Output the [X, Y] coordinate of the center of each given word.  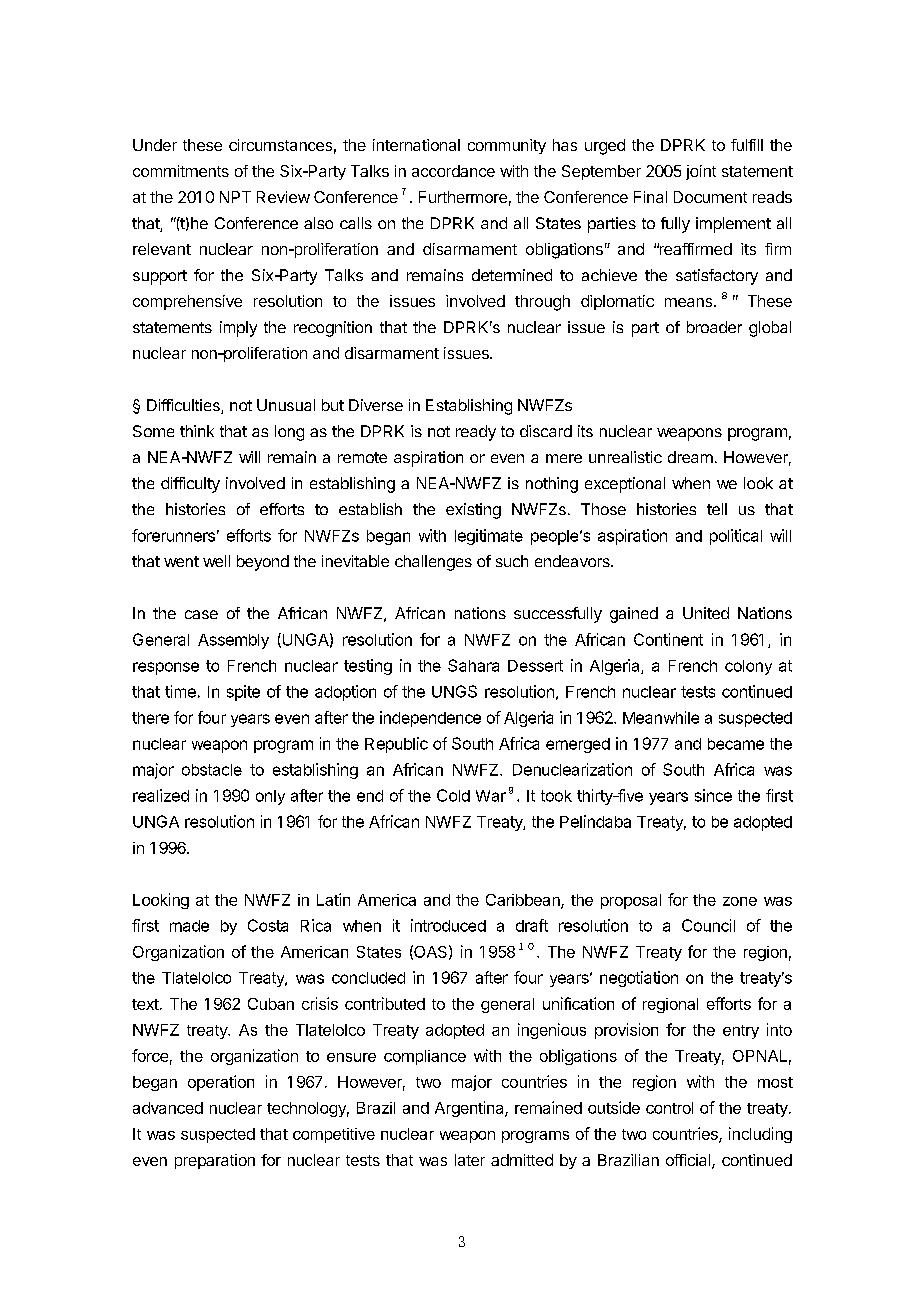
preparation [215, 1161]
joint [701, 172]
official [689, 1161]
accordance [453, 171]
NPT [235, 197]
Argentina [470, 1109]
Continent [668, 639]
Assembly [233, 641]
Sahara [473, 665]
